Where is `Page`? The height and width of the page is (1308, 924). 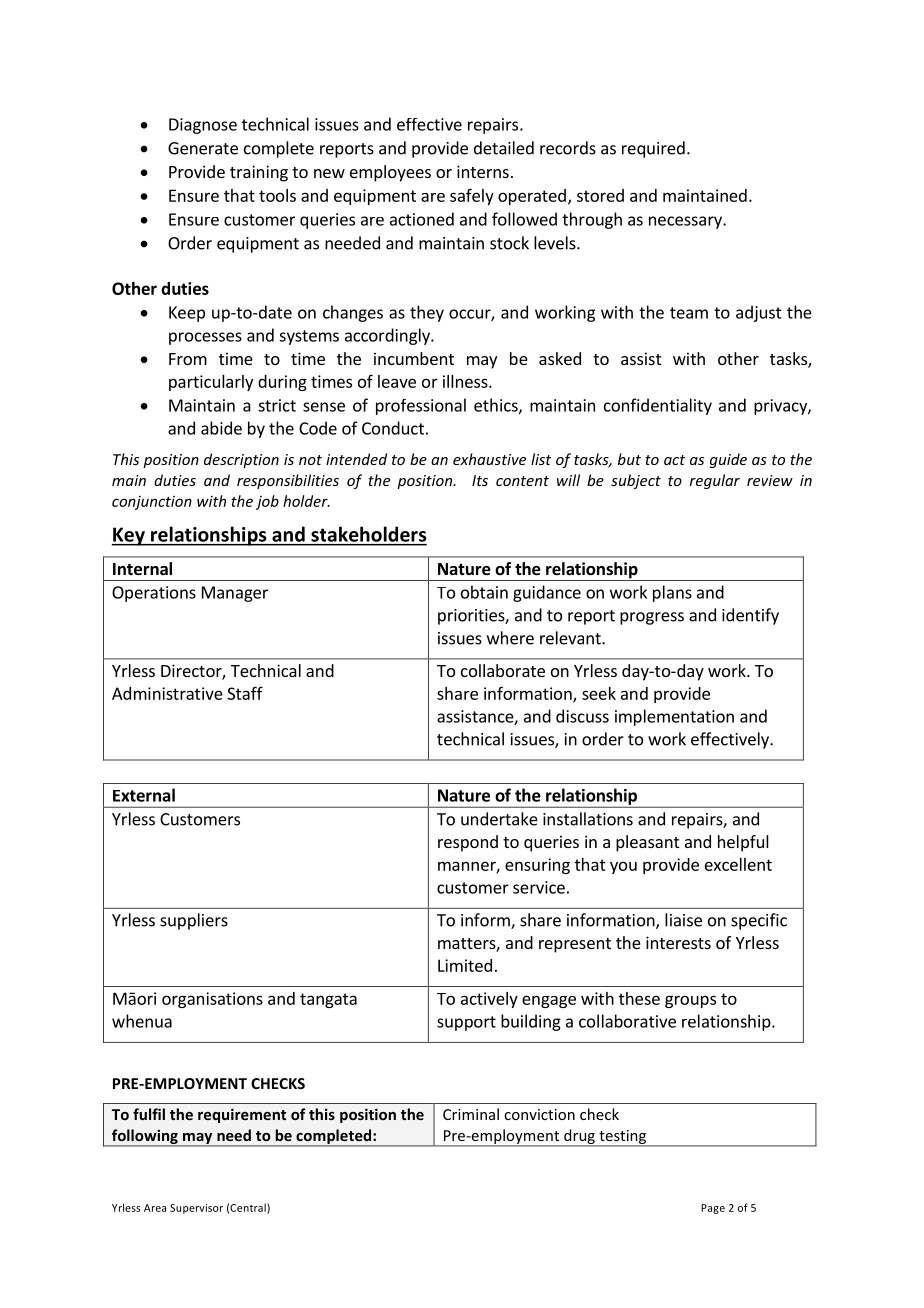
Page is located at coordinates (713, 1209).
